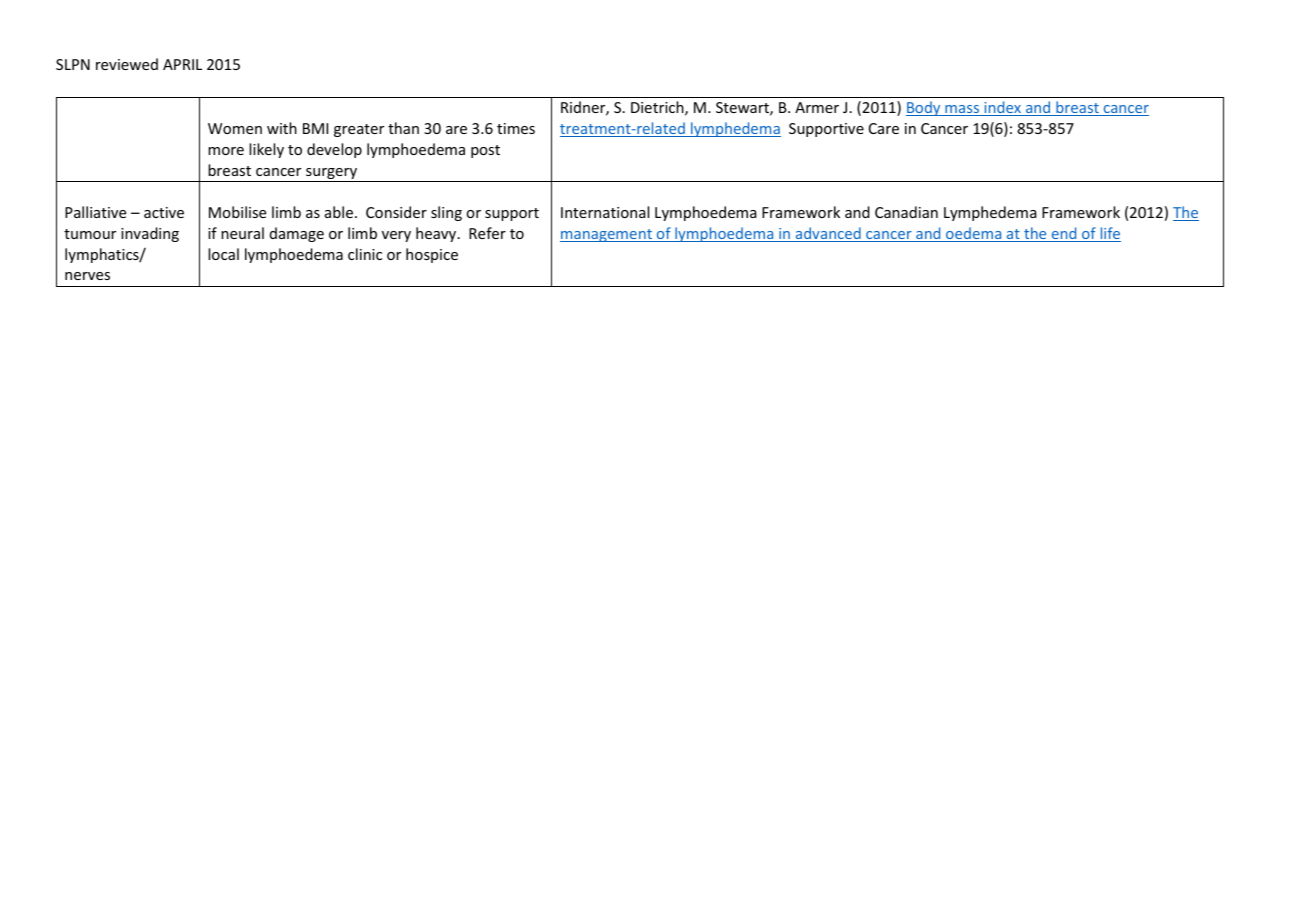 The width and height of the document is (1308, 924). What do you see at coordinates (87, 276) in the document?
I see `nerves` at bounding box center [87, 276].
